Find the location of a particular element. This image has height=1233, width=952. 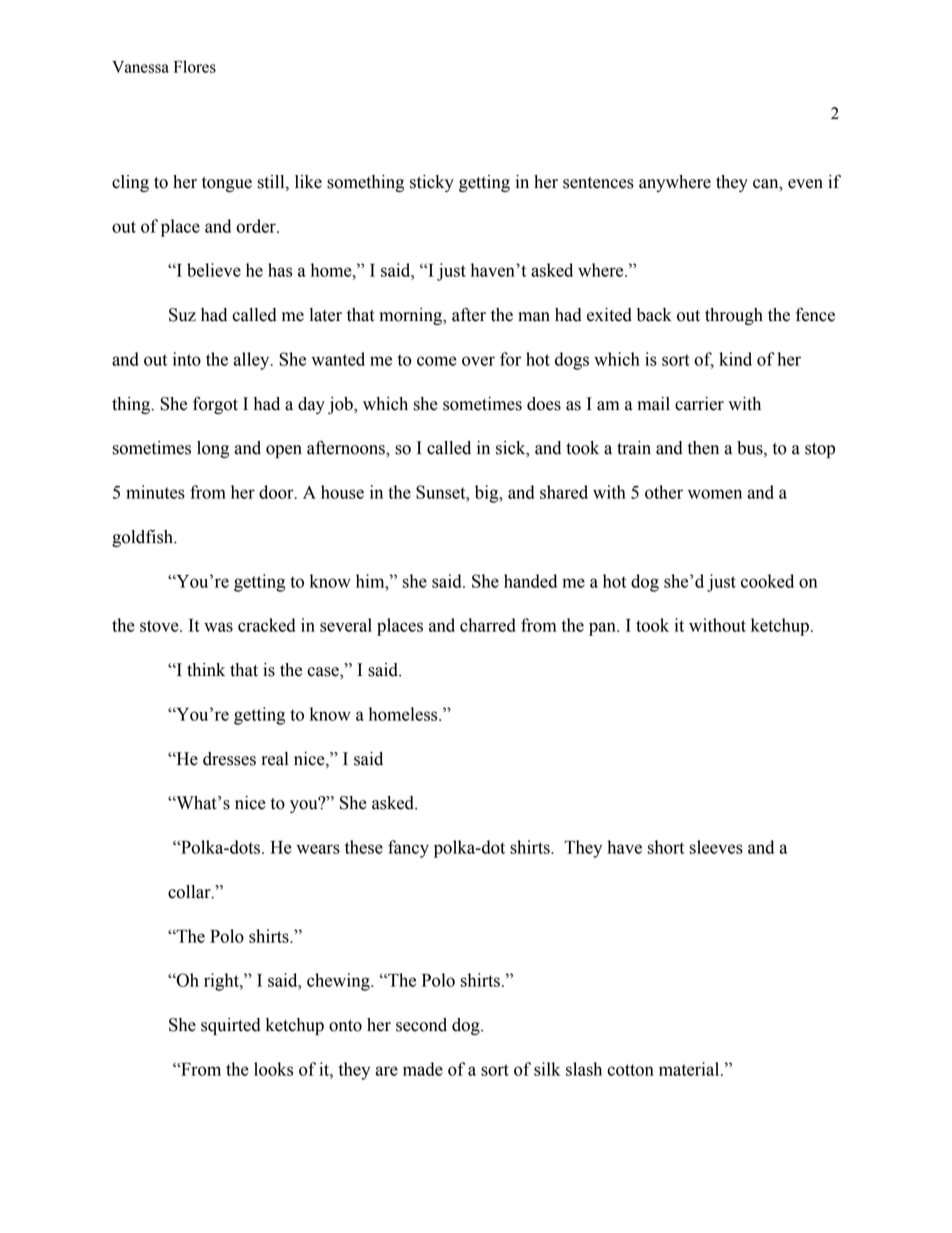

squirted is located at coordinates (231, 1026).
